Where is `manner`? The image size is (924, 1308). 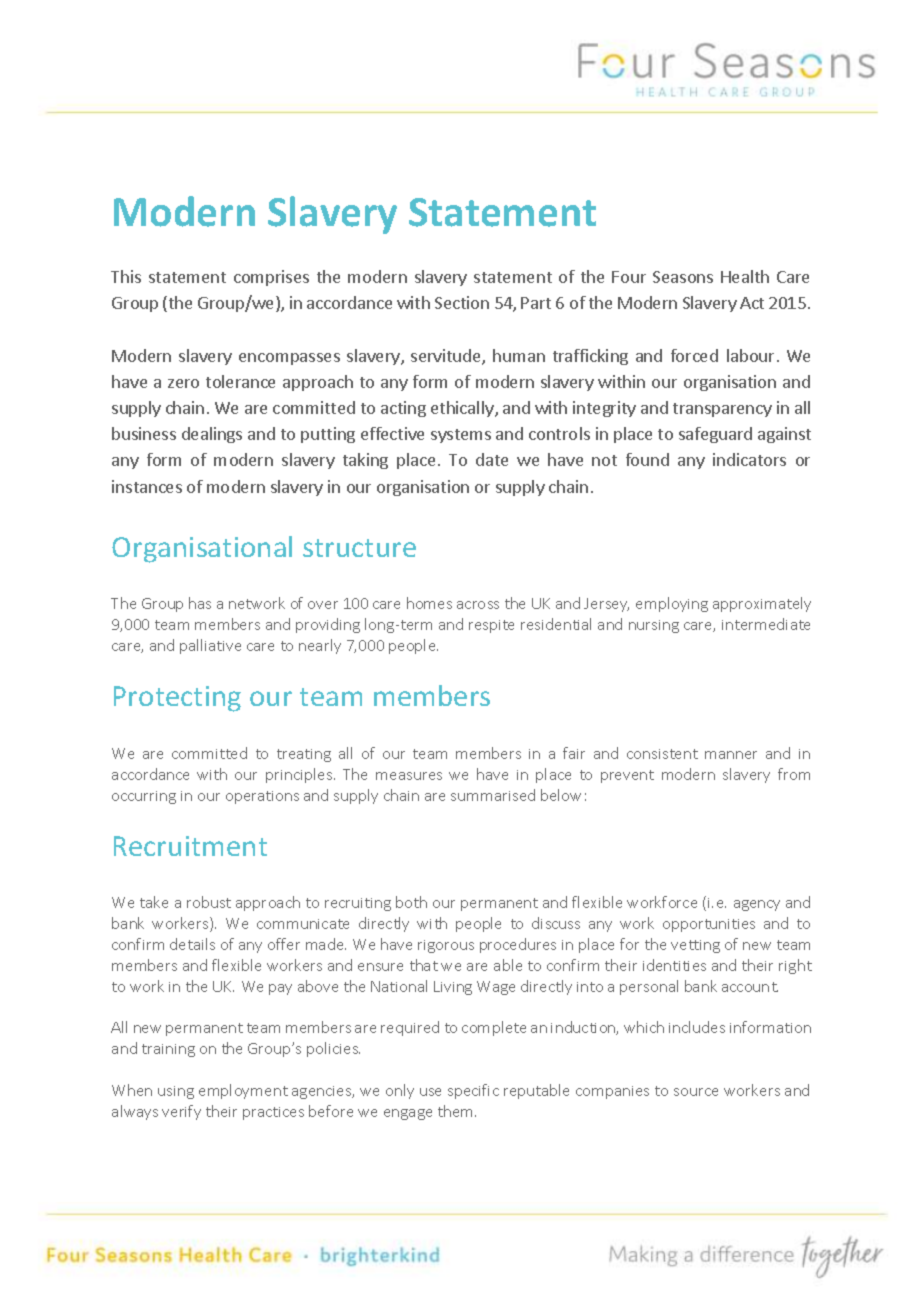 manner is located at coordinates (731, 755).
